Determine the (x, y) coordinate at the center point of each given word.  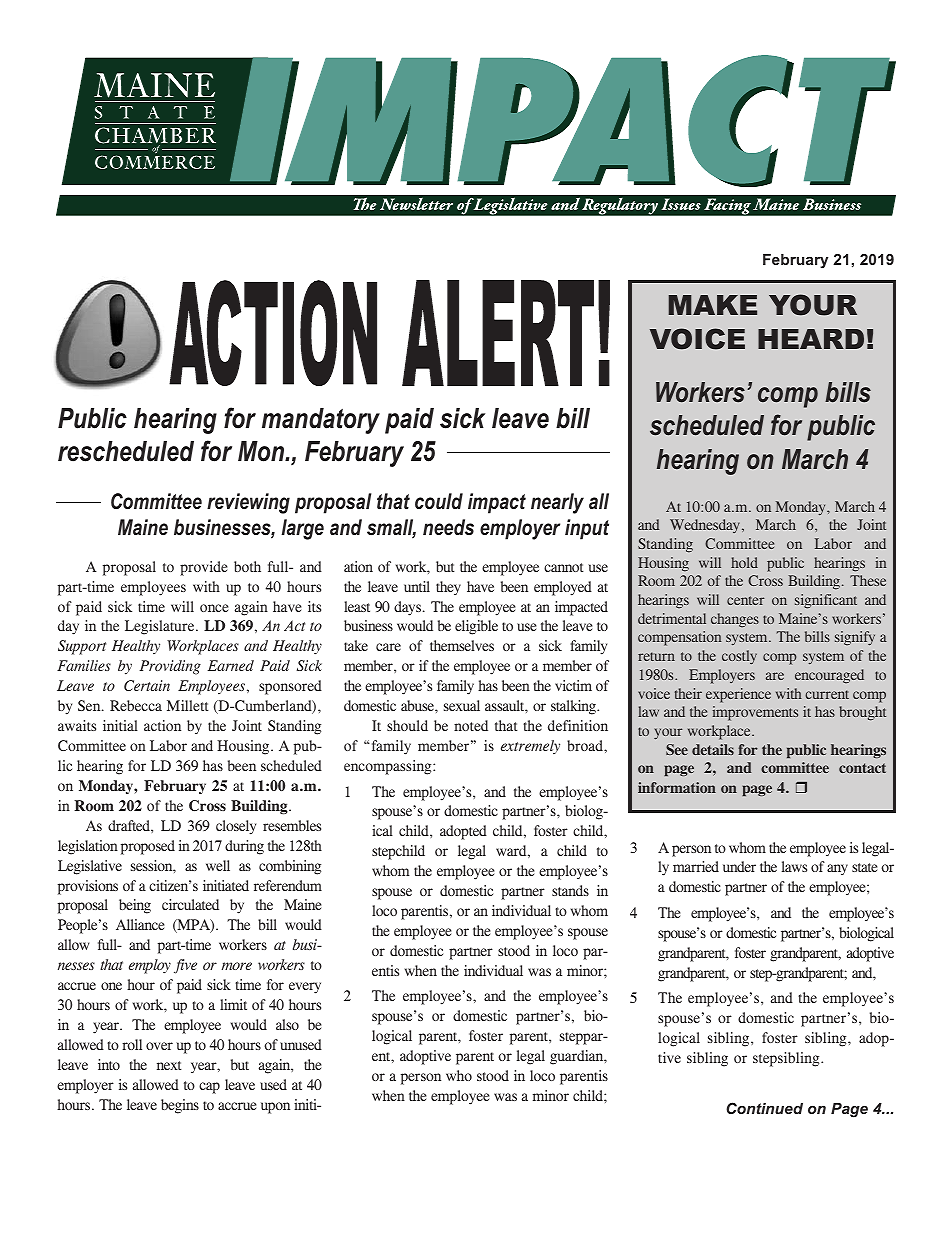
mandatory (321, 421)
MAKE (713, 305)
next (169, 1065)
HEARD (811, 339)
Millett (188, 705)
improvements (755, 713)
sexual (462, 705)
